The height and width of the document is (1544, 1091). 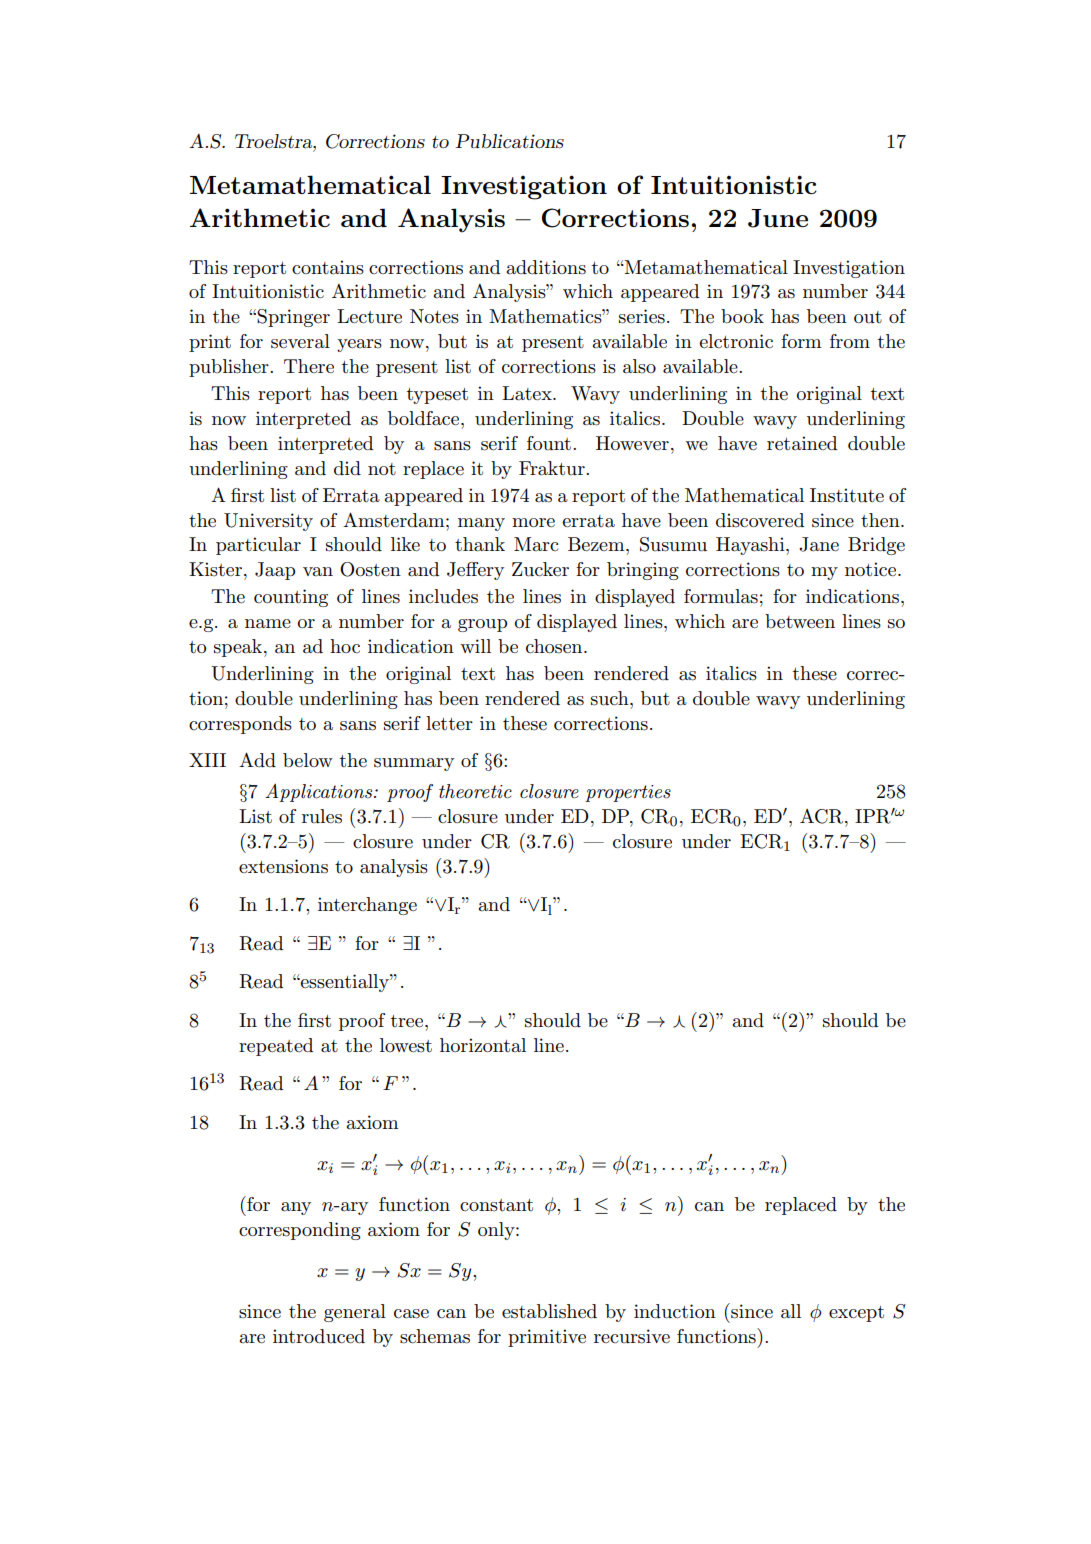 What do you see at coordinates (319, 1336) in the document?
I see `introduced` at bounding box center [319, 1336].
